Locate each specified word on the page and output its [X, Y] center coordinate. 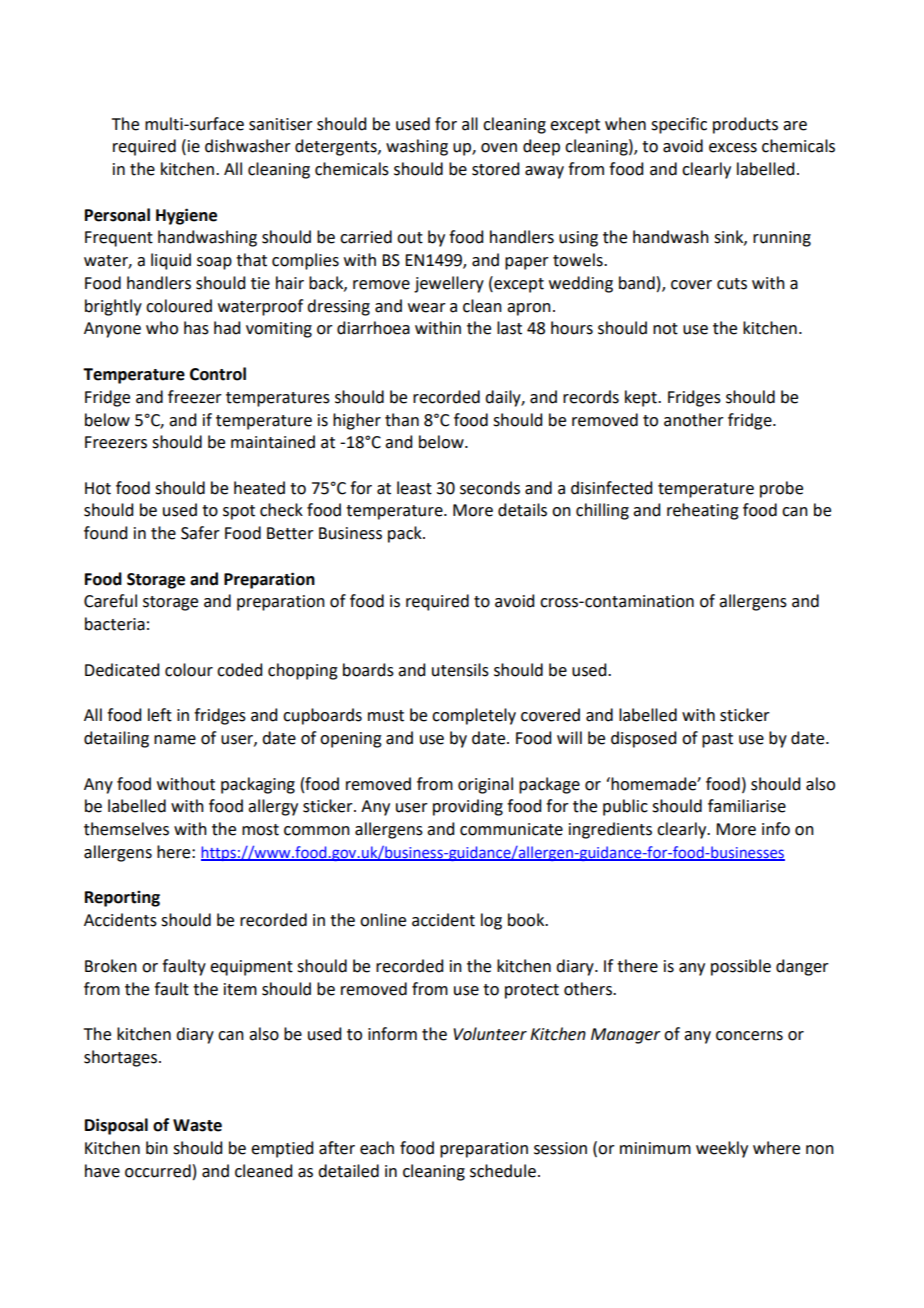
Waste [197, 1125]
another [694, 420]
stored [495, 169]
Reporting [122, 899]
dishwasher [248, 146]
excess [733, 148]
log [491, 921]
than [402, 420]
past [717, 740]
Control [218, 374]
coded [239, 670]
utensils [460, 670]
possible [741, 967]
